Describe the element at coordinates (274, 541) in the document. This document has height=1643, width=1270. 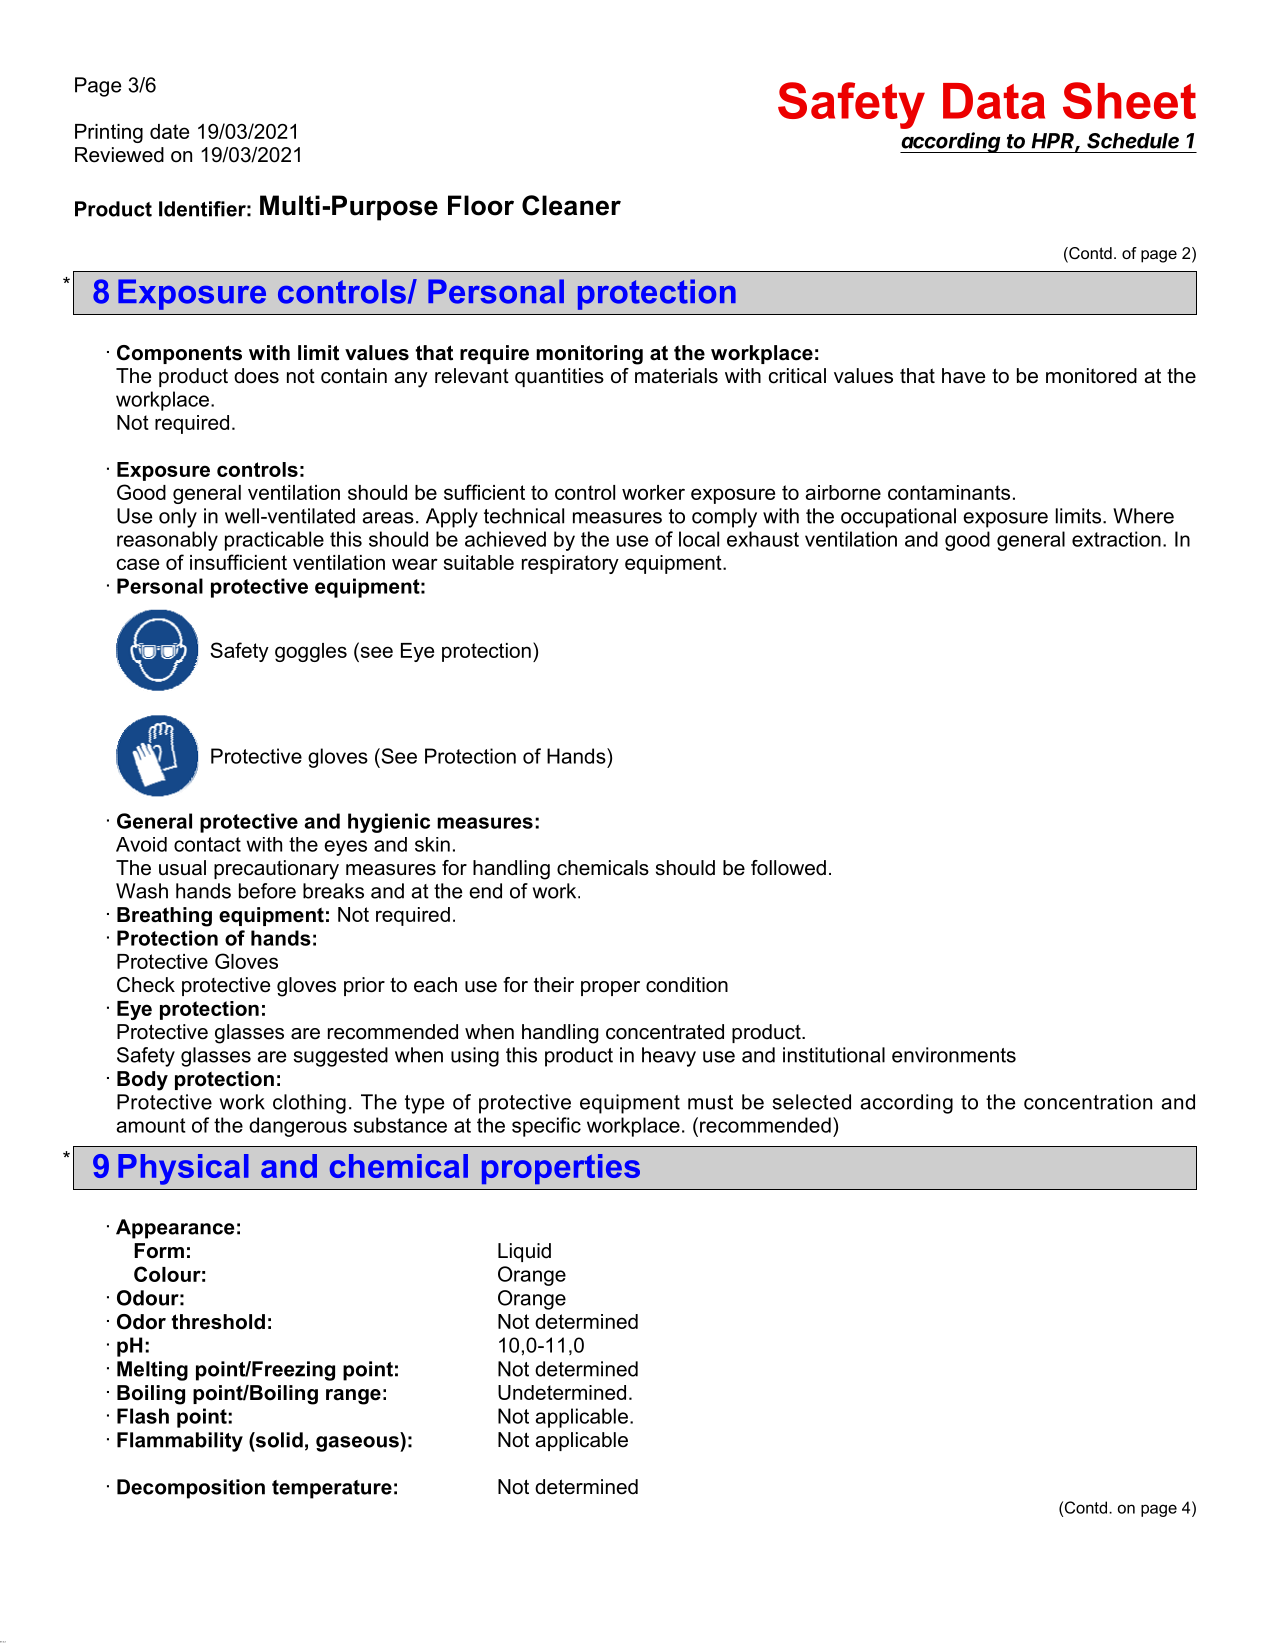
I see `practicable` at that location.
